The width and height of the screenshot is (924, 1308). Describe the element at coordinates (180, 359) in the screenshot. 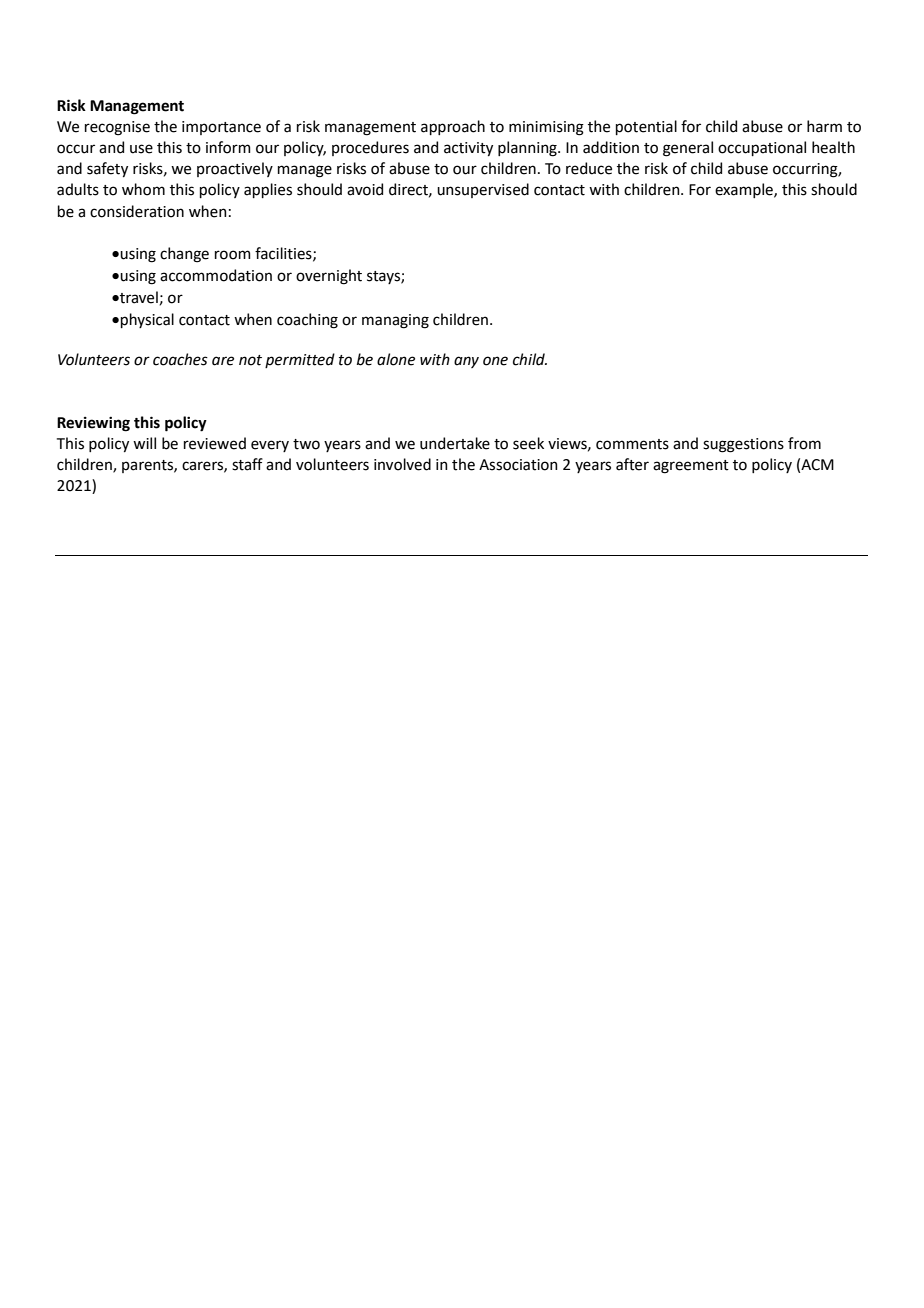

I see `coaches` at that location.
